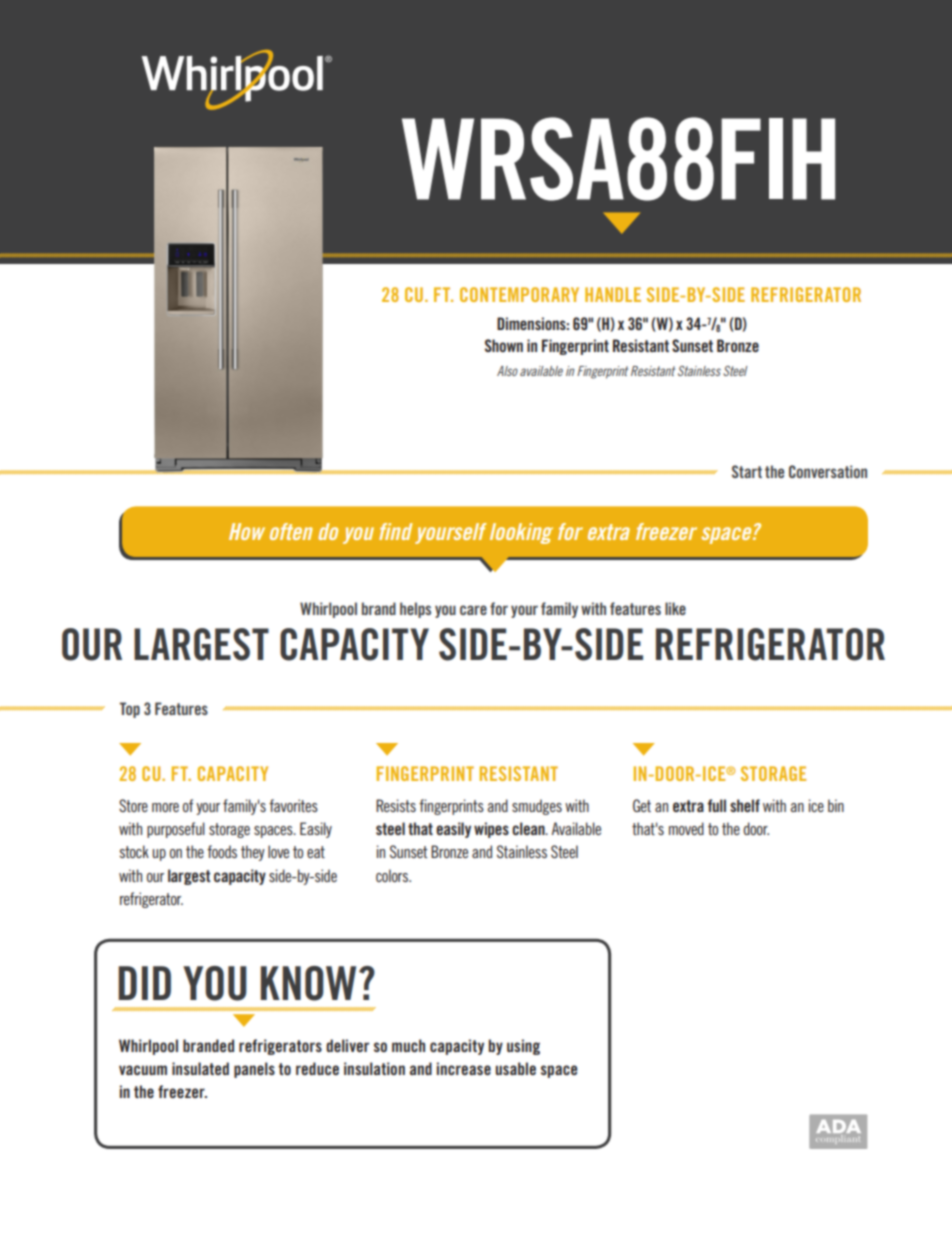 The width and height of the page is (952, 1233). What do you see at coordinates (291, 531) in the page?
I see `often` at bounding box center [291, 531].
